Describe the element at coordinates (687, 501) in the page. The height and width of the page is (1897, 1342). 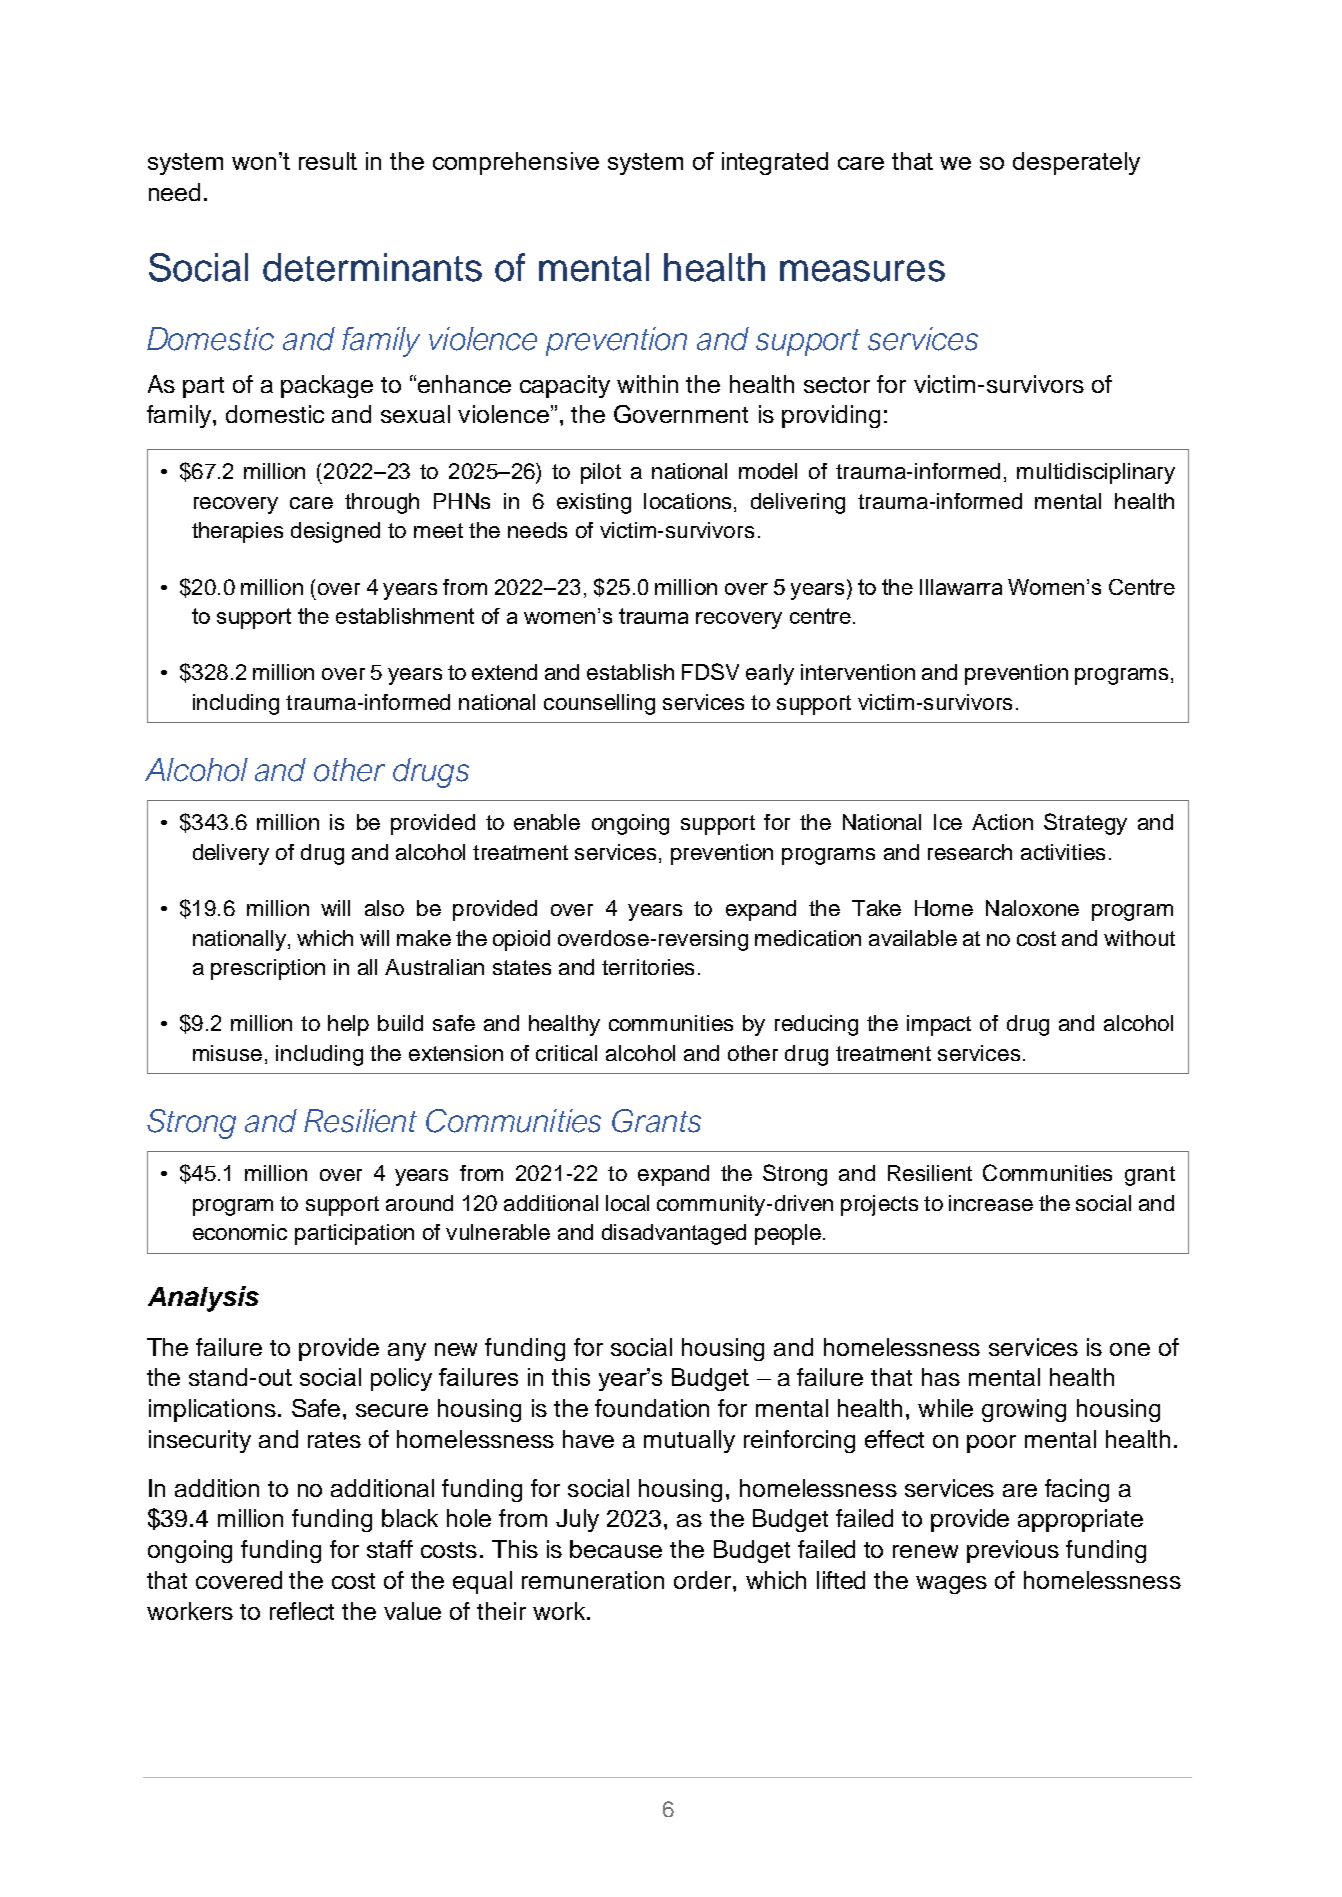
I see `locations` at that location.
